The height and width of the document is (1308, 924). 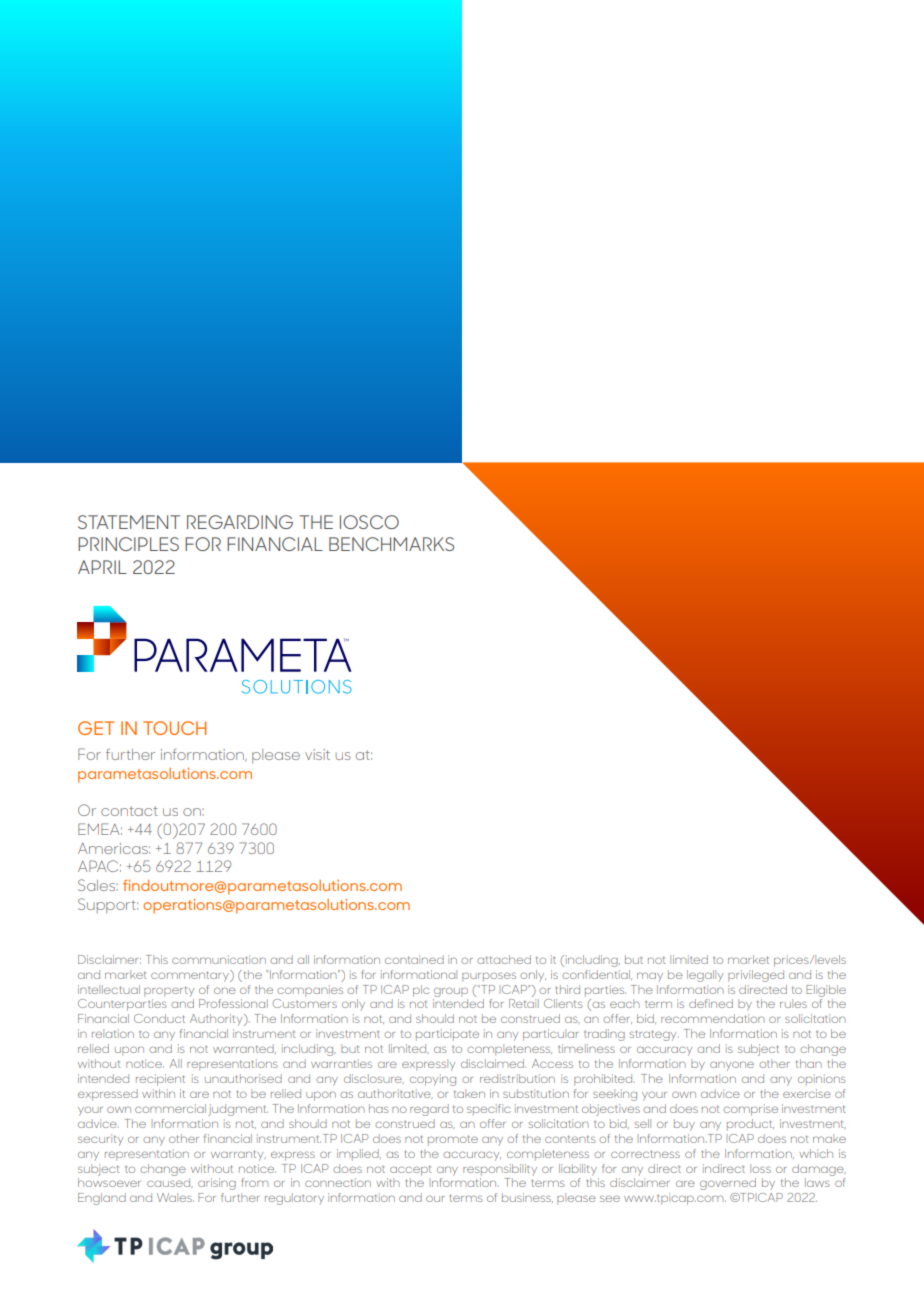 I want to click on responsibility, so click(x=500, y=1170).
